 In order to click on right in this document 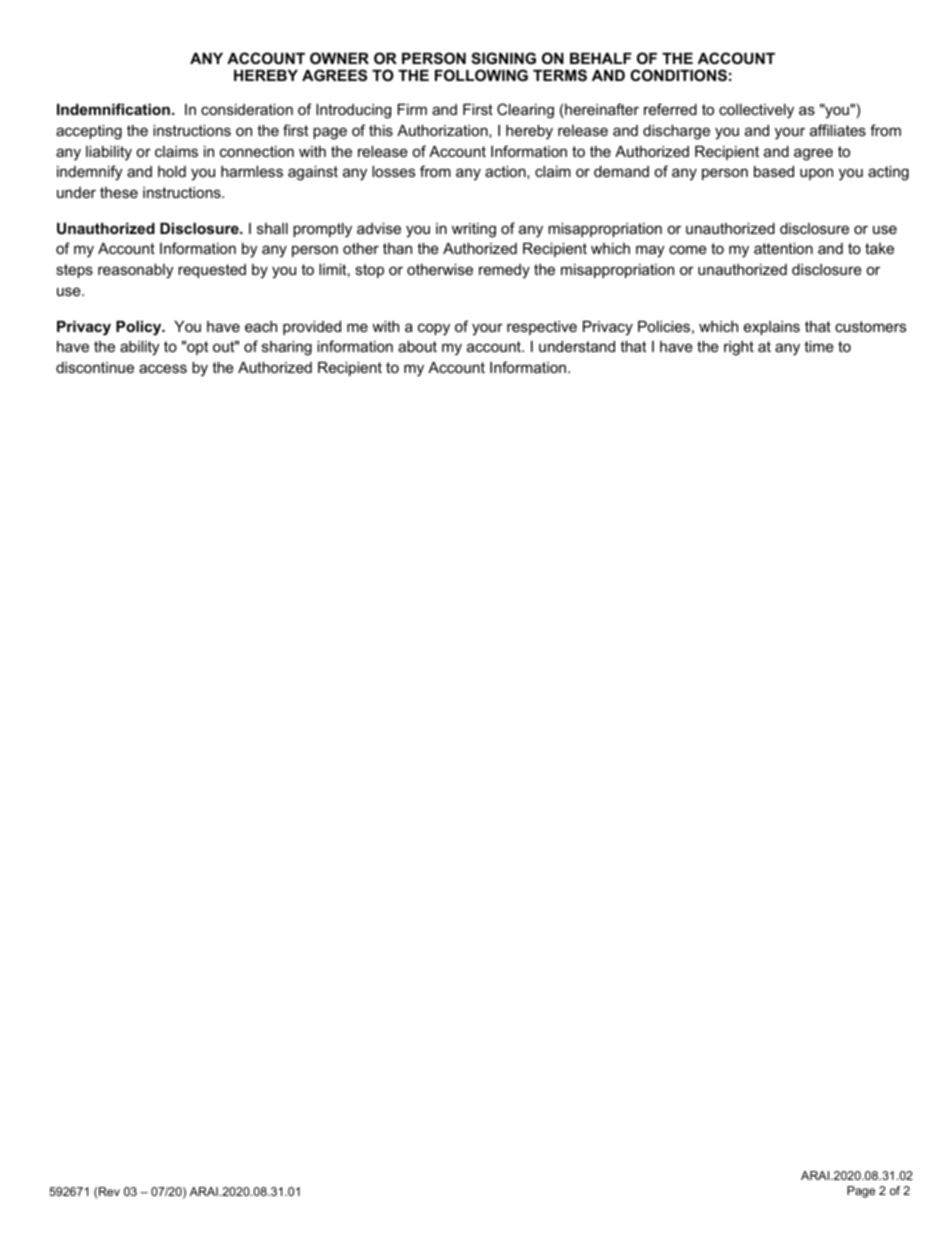, I will do `click(739, 348)`.
